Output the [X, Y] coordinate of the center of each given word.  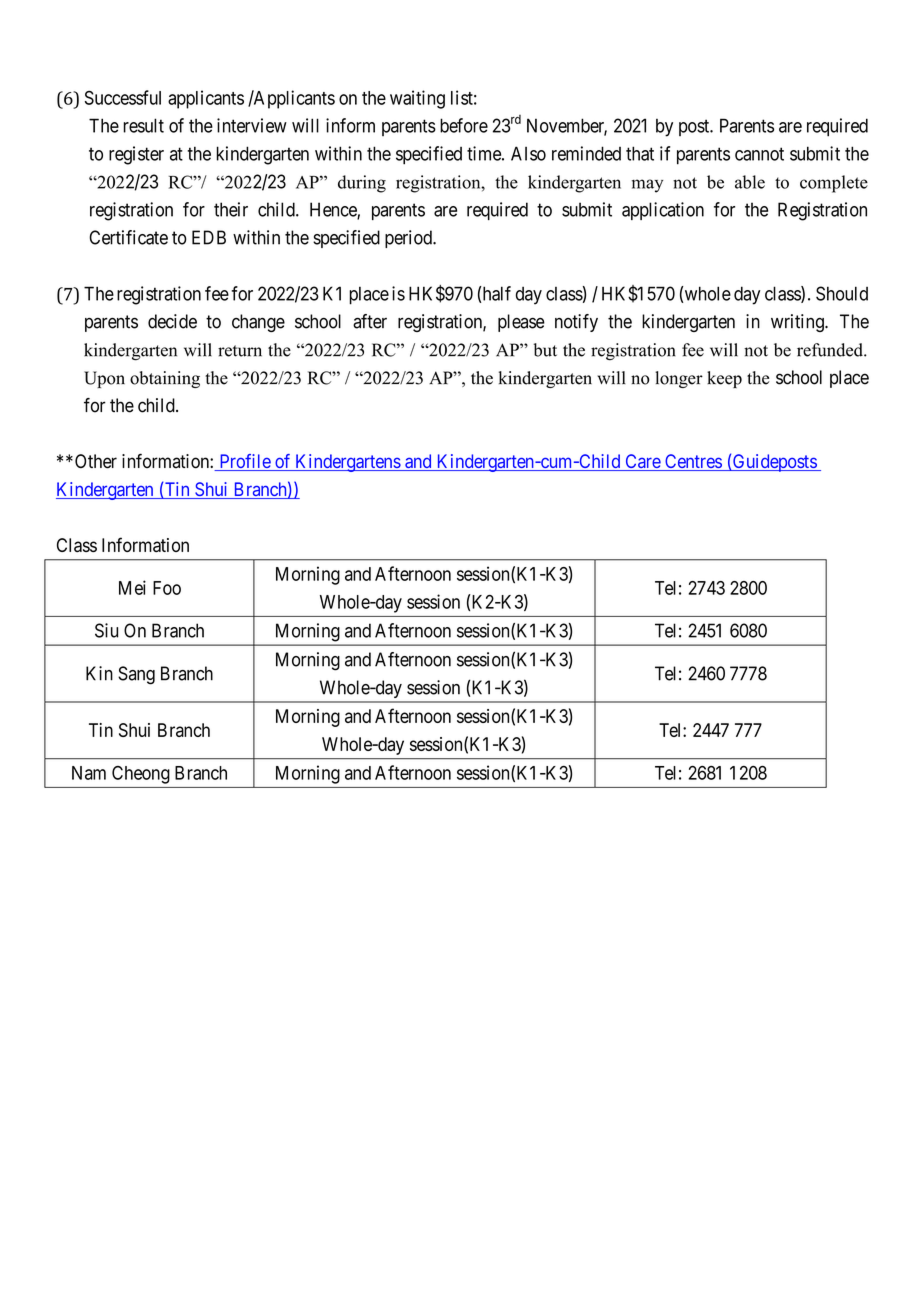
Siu [106, 630]
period [409, 239]
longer [679, 379]
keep [724, 379]
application [663, 211]
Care [642, 462]
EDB [209, 237]
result [143, 125]
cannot [759, 154]
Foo [167, 588]
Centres [693, 462]
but [545, 350]
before [464, 125]
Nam [89, 773]
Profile [244, 462]
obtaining [165, 379]
